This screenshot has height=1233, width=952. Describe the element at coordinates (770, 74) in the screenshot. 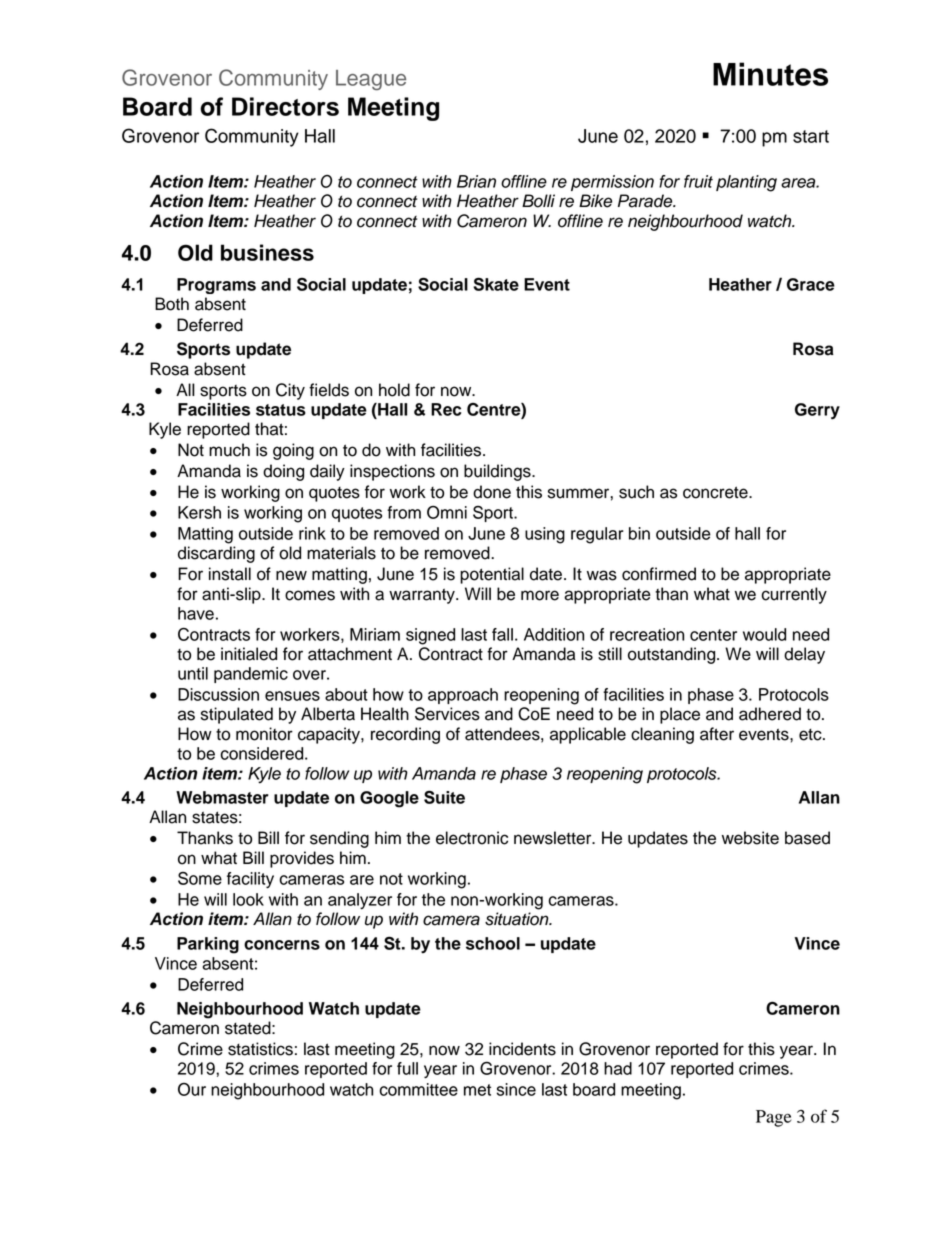

I see `Minutes` at that location.
